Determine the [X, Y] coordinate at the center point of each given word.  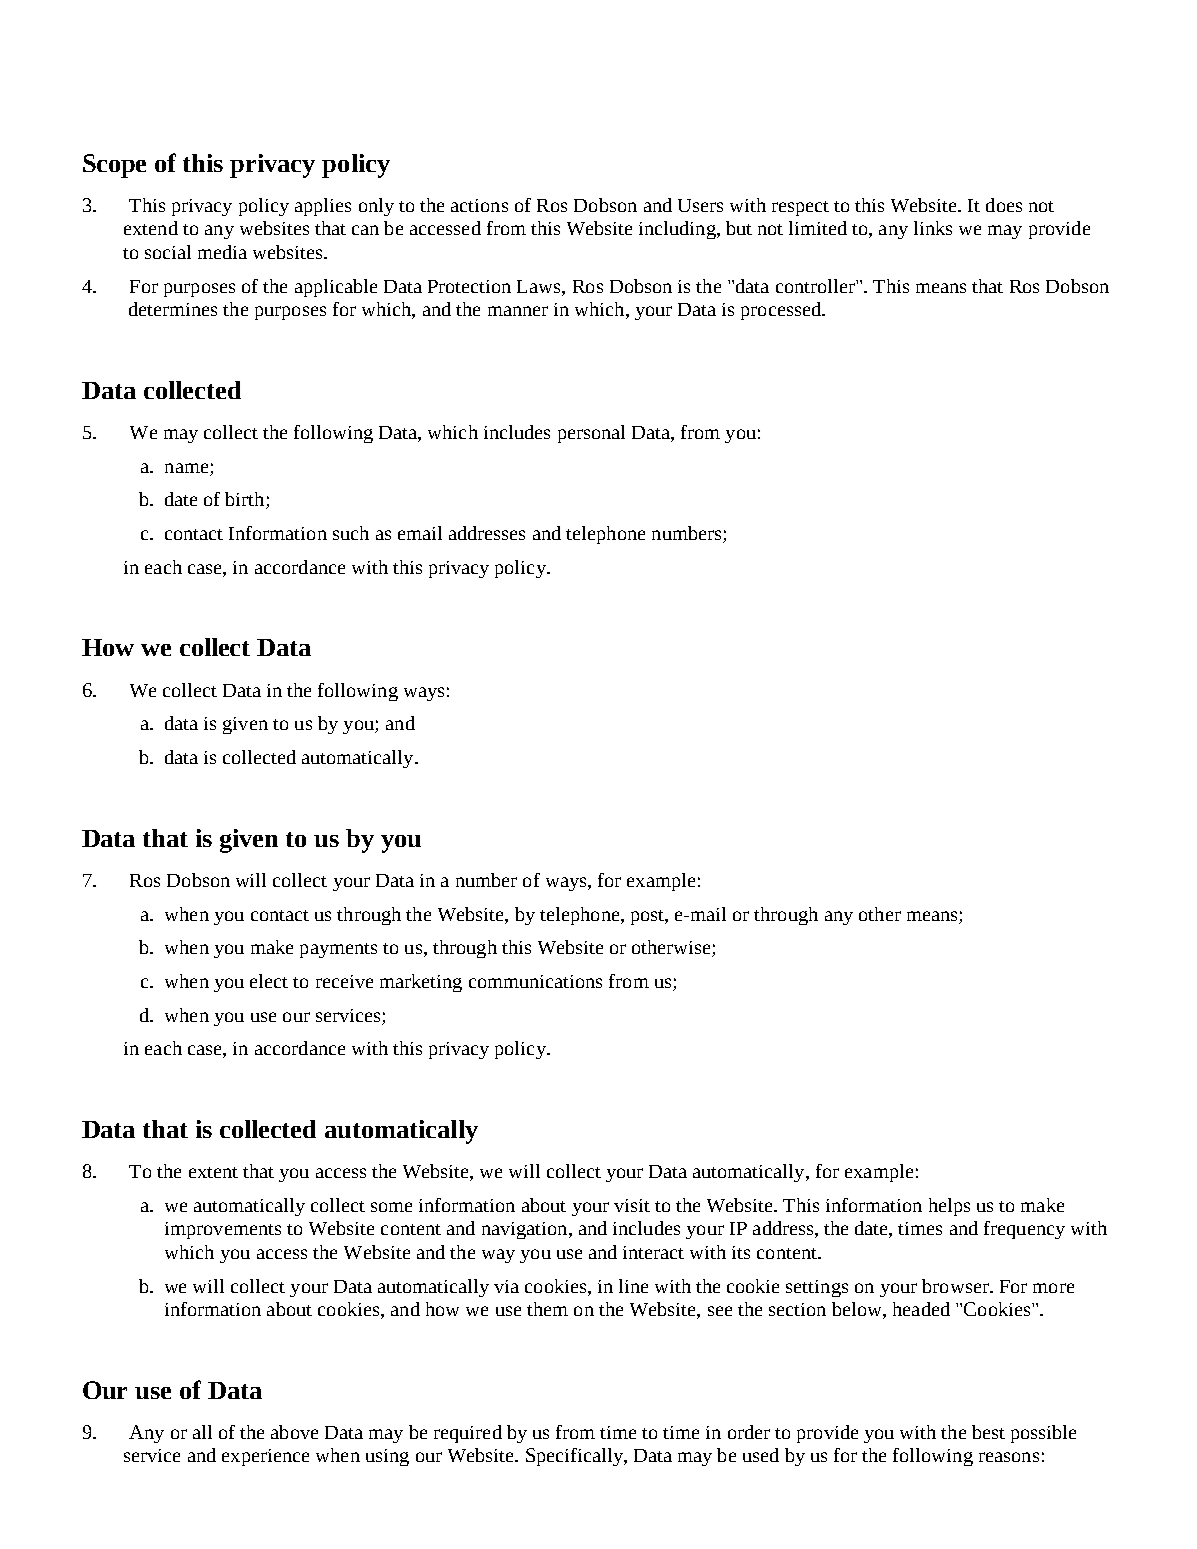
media [222, 252]
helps [949, 1207]
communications [535, 981]
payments [338, 950]
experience [265, 1457]
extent [213, 1172]
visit [632, 1205]
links [933, 228]
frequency [1024, 1230]
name [186, 468]
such [351, 533]
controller [816, 286]
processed [782, 311]
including [678, 230]
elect [269, 981]
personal [591, 434]
